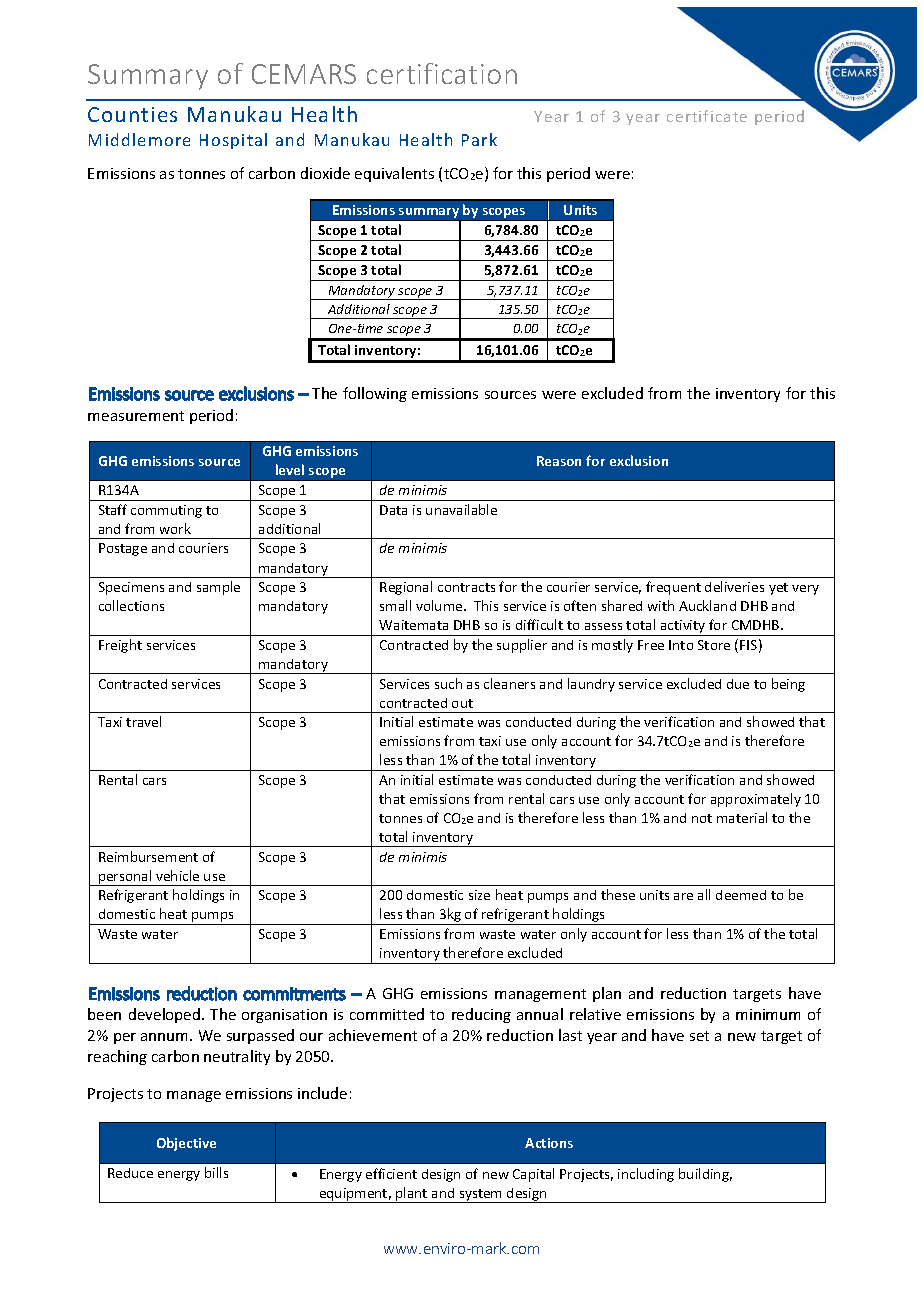  What do you see at coordinates (479, 895) in the image?
I see `size` at bounding box center [479, 895].
